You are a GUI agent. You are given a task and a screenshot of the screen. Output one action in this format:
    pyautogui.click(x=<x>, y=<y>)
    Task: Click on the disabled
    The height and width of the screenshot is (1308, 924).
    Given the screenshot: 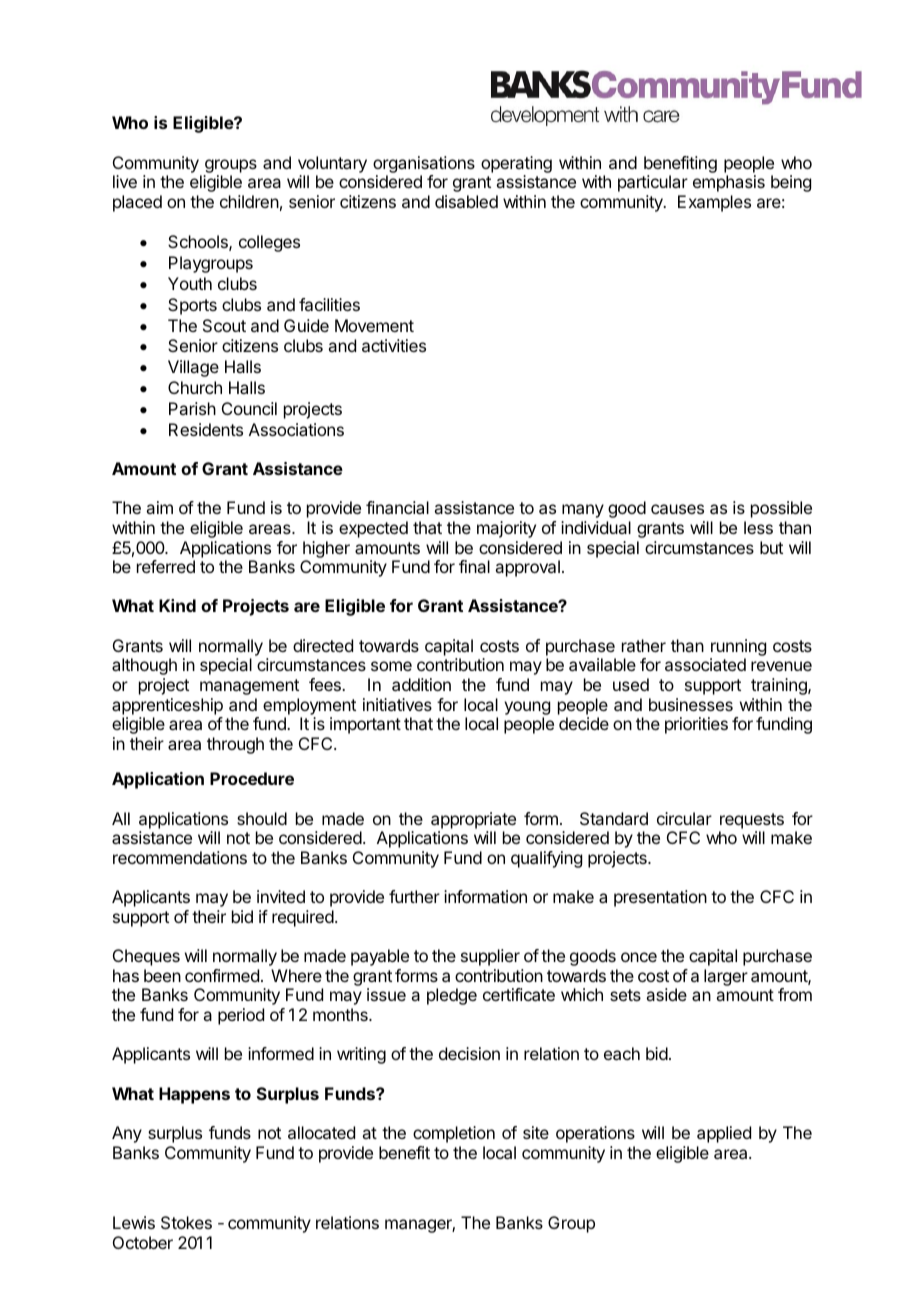 What is the action you would take?
    pyautogui.click(x=466, y=201)
